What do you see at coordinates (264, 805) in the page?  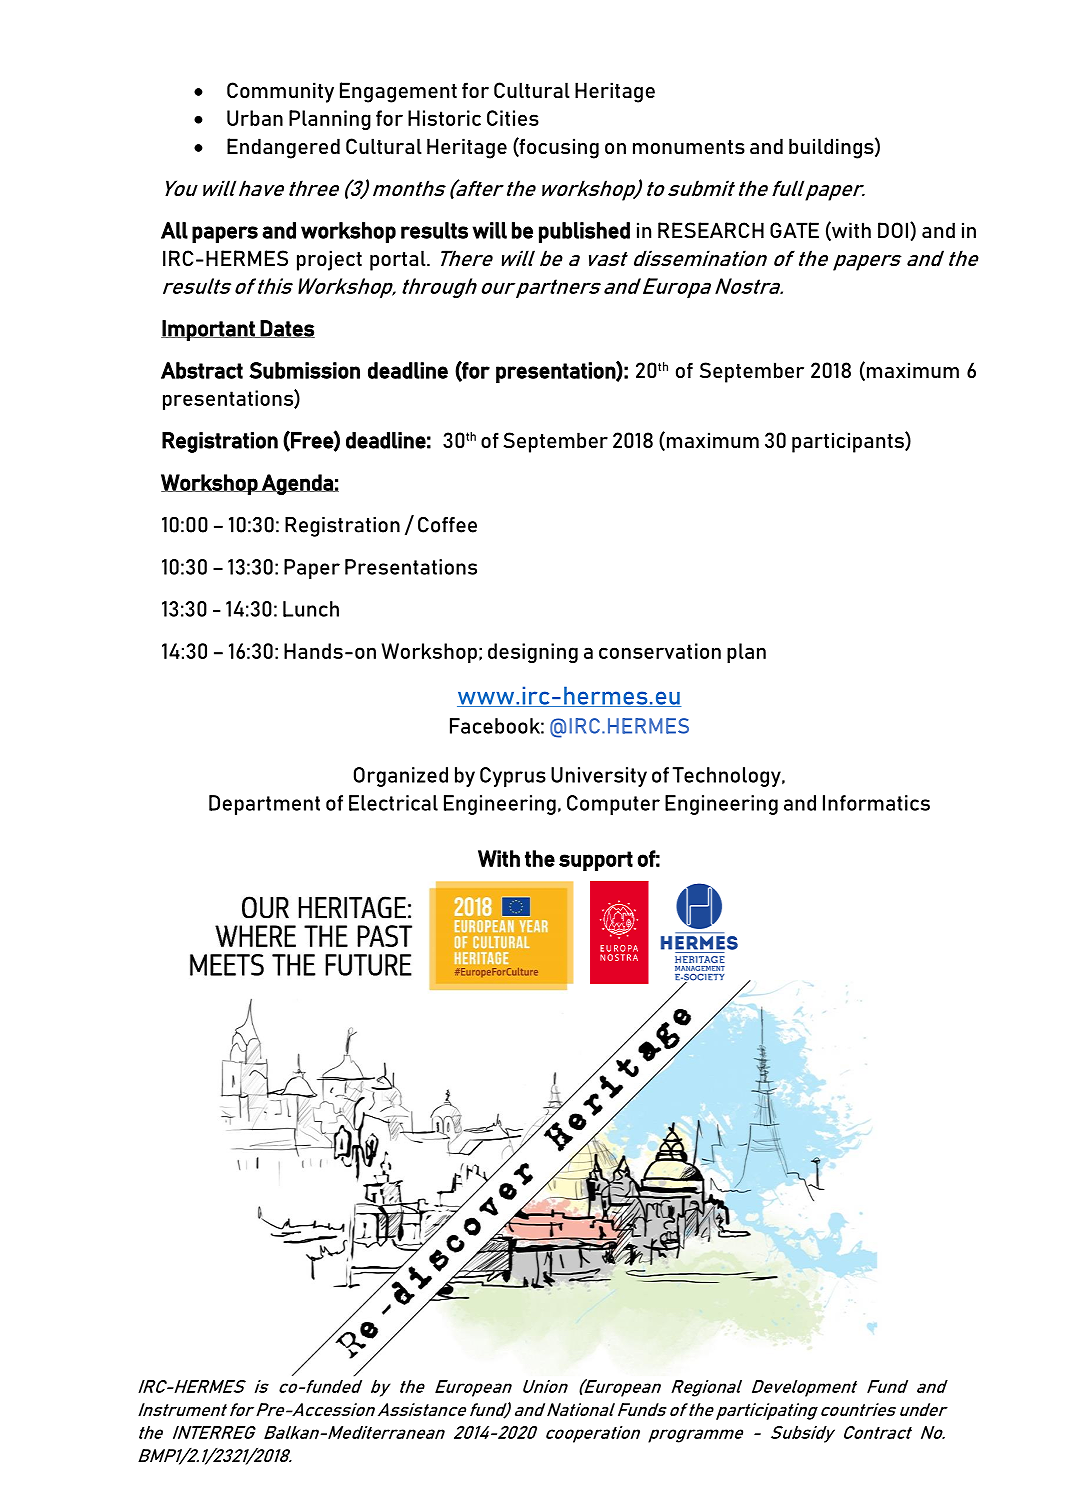 I see `Department` at bounding box center [264, 805].
